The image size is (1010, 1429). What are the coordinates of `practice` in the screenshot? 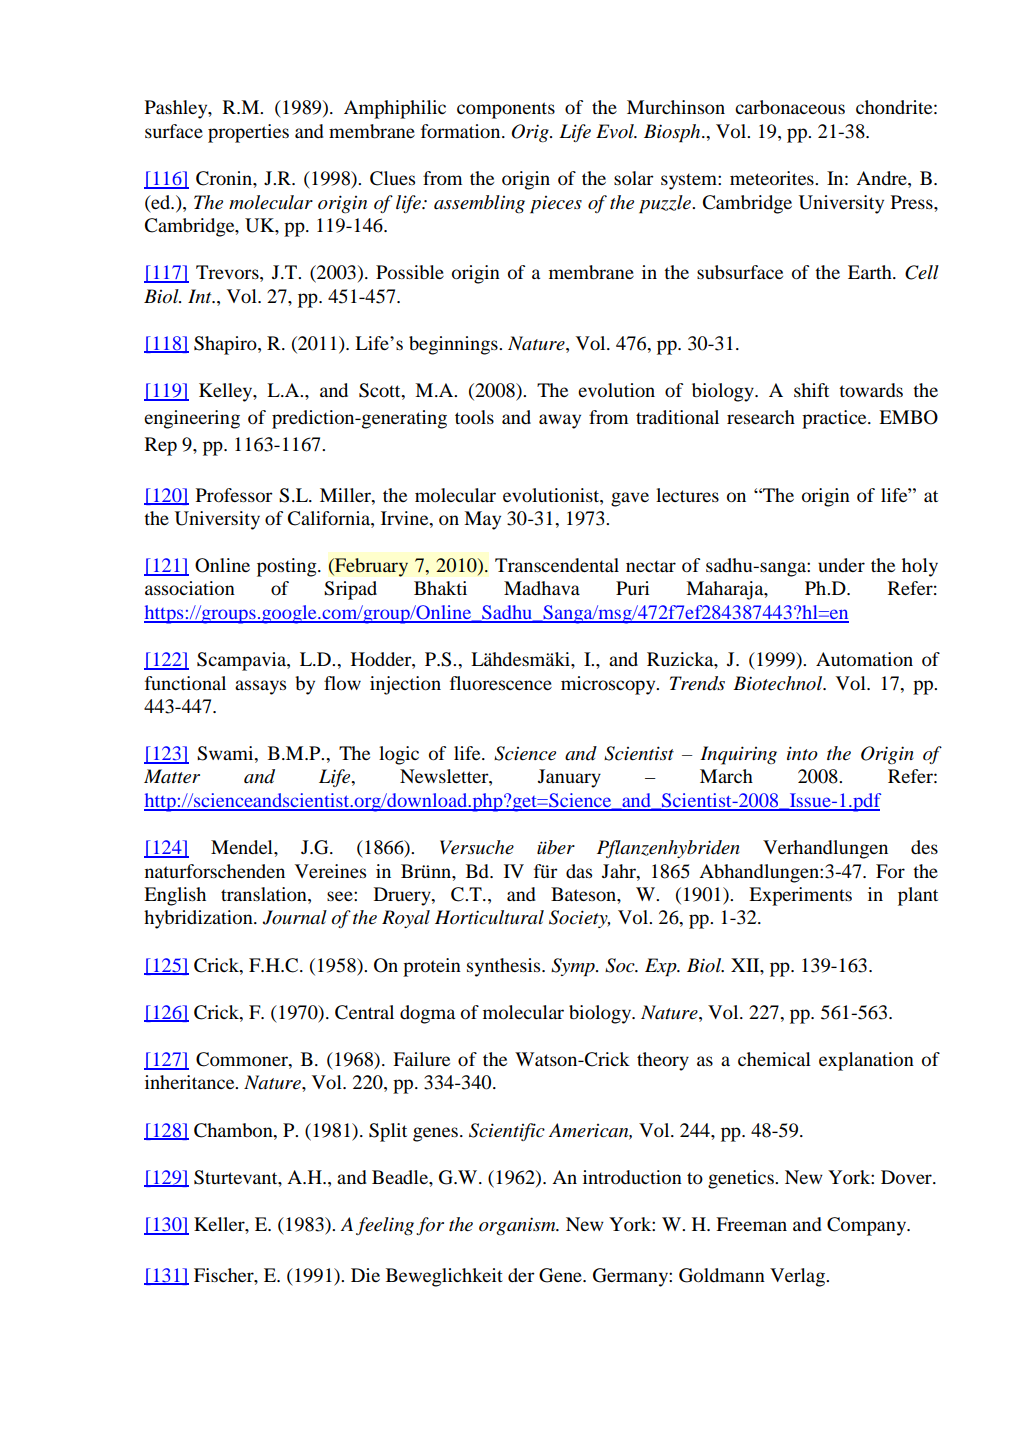 It's located at (835, 419).
